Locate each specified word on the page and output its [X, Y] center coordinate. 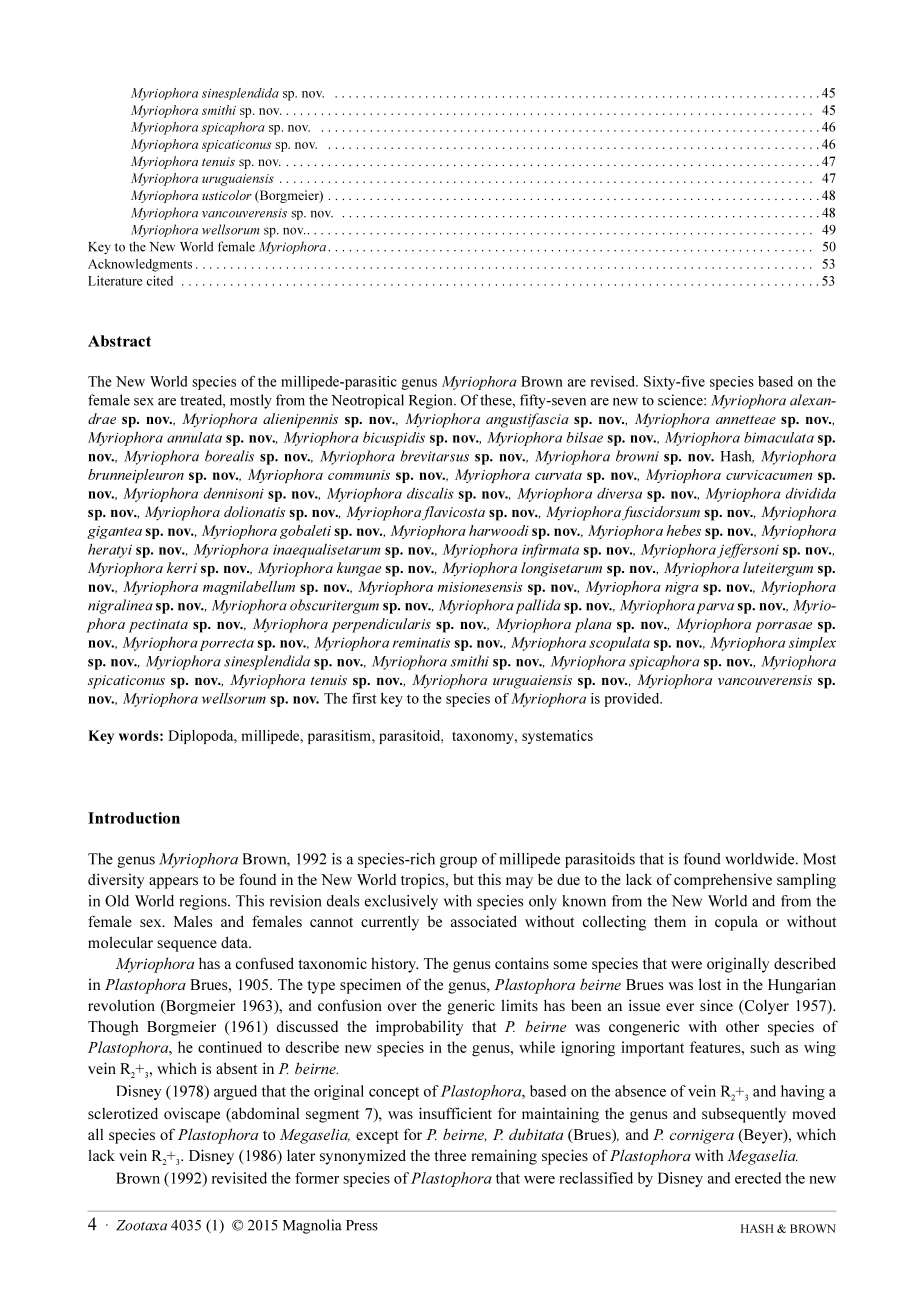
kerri [182, 567]
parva [715, 608]
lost [710, 984]
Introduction [134, 818]
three [450, 1155]
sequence [187, 946]
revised [614, 381]
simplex [812, 644]
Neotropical [367, 401]
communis [359, 475]
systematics [557, 737]
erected [758, 1178]
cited [160, 281]
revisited [239, 1178]
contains [522, 963]
